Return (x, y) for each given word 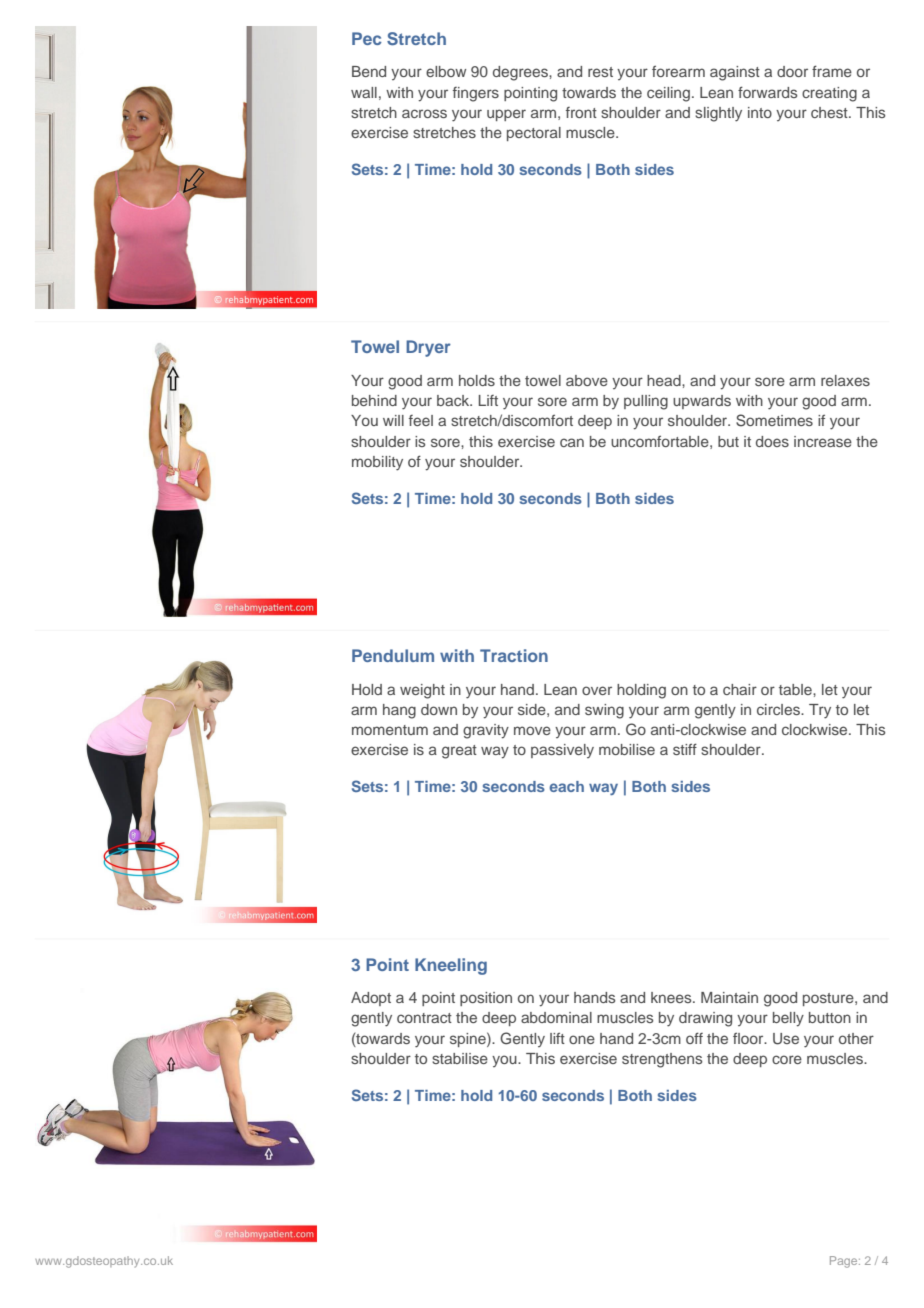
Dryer (428, 348)
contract (424, 1018)
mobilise (627, 749)
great (459, 752)
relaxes (845, 380)
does (772, 441)
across (424, 113)
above (587, 380)
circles (779, 709)
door (792, 71)
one (582, 1039)
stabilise (460, 1058)
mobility (377, 463)
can (572, 442)
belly (788, 1019)
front (581, 112)
